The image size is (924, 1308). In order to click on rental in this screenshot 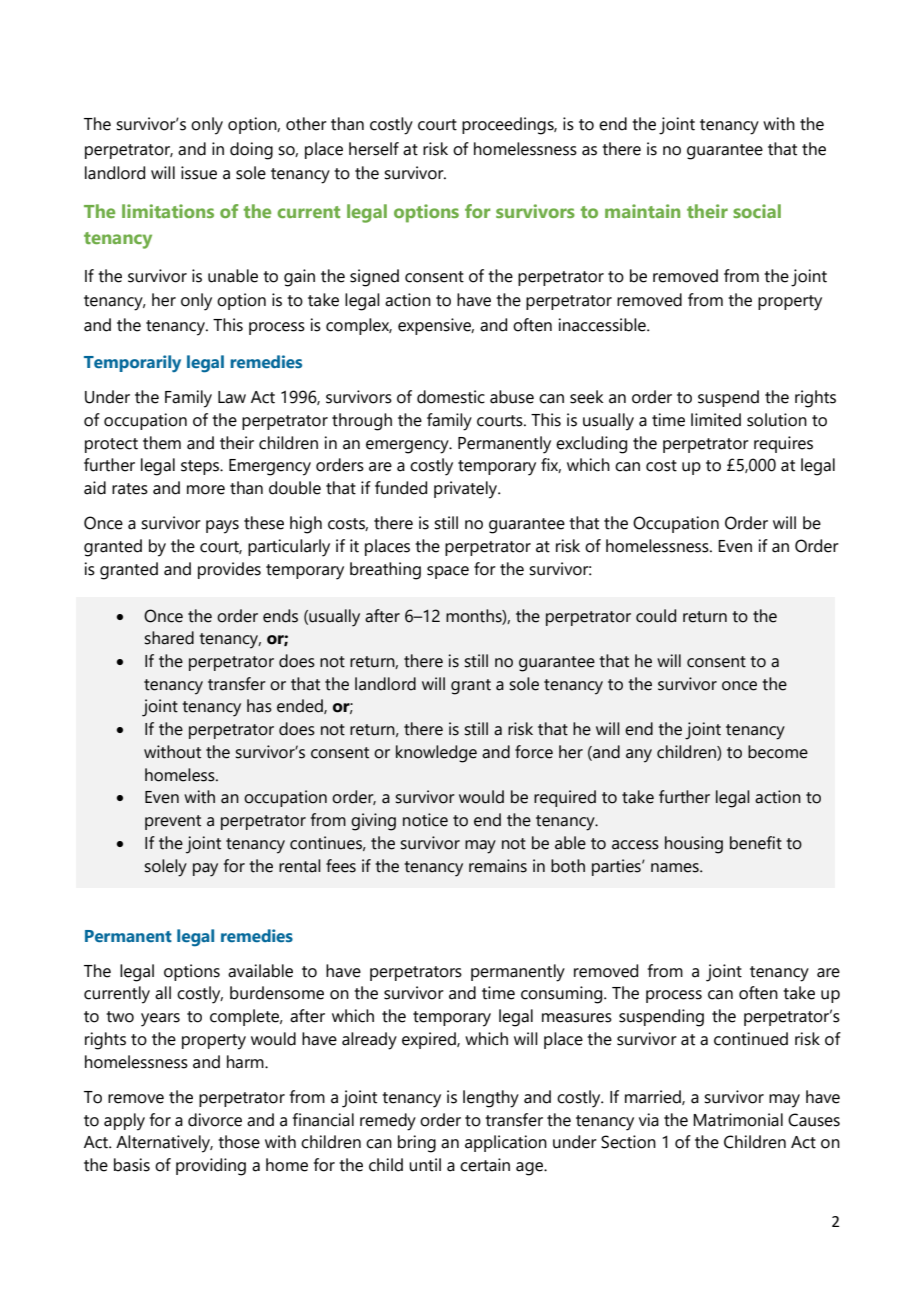, I will do `click(300, 866)`.
